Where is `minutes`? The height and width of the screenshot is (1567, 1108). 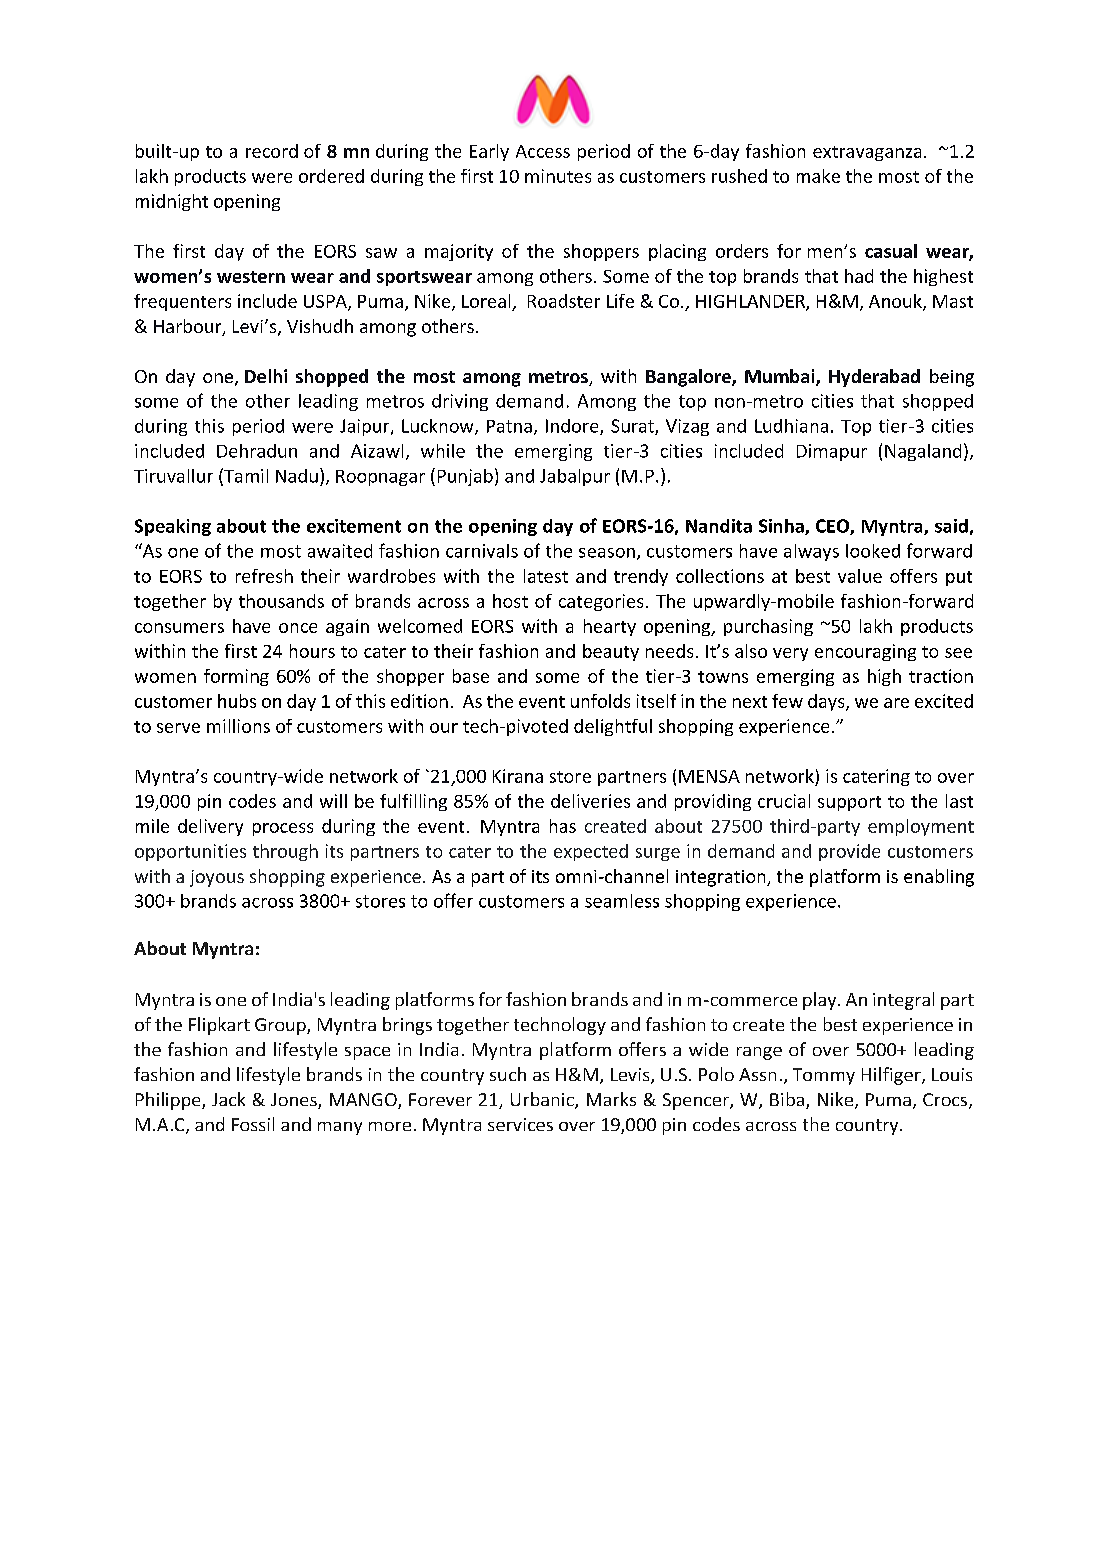 minutes is located at coordinates (558, 176).
